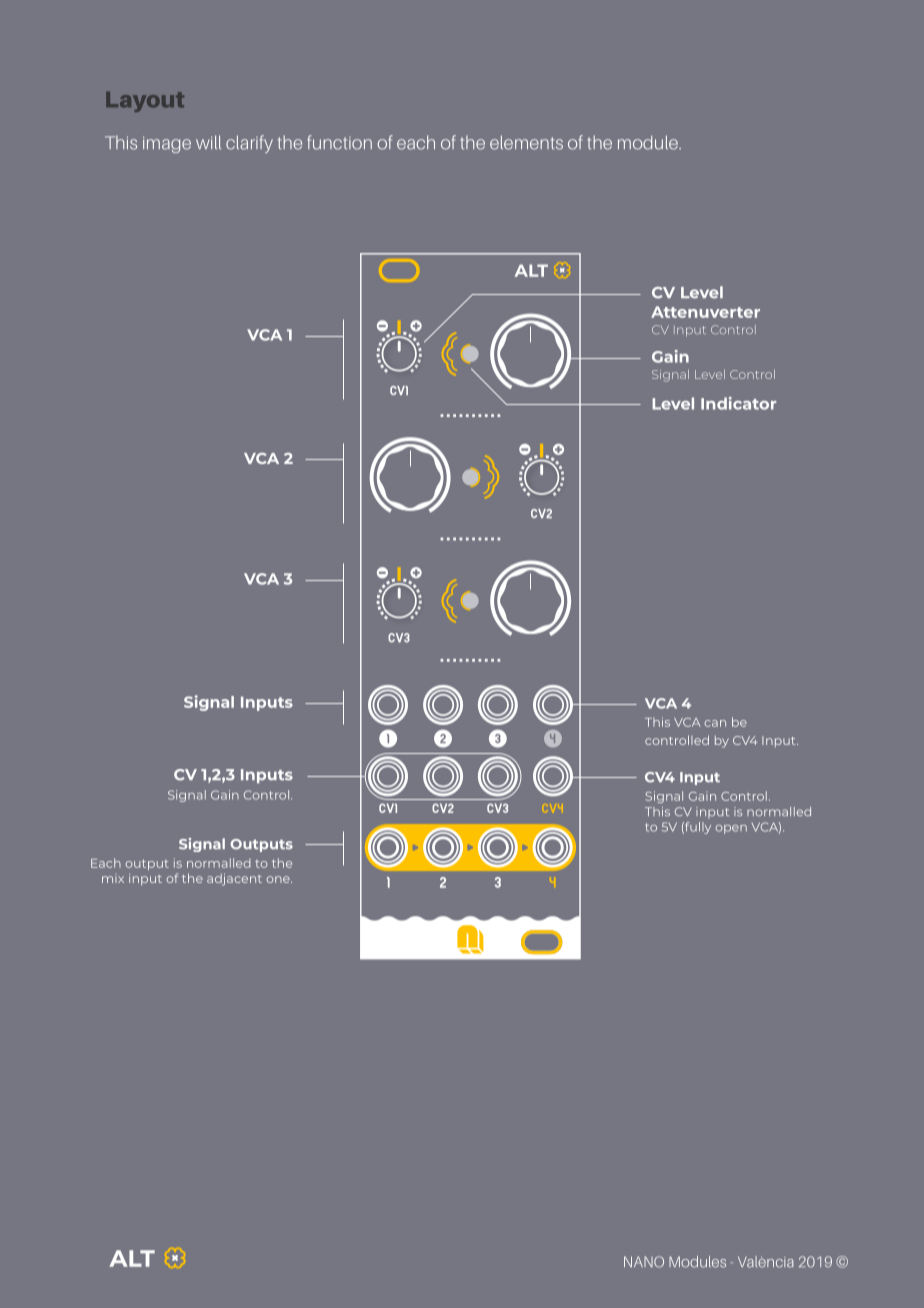  What do you see at coordinates (339, 142) in the screenshot?
I see `function` at bounding box center [339, 142].
